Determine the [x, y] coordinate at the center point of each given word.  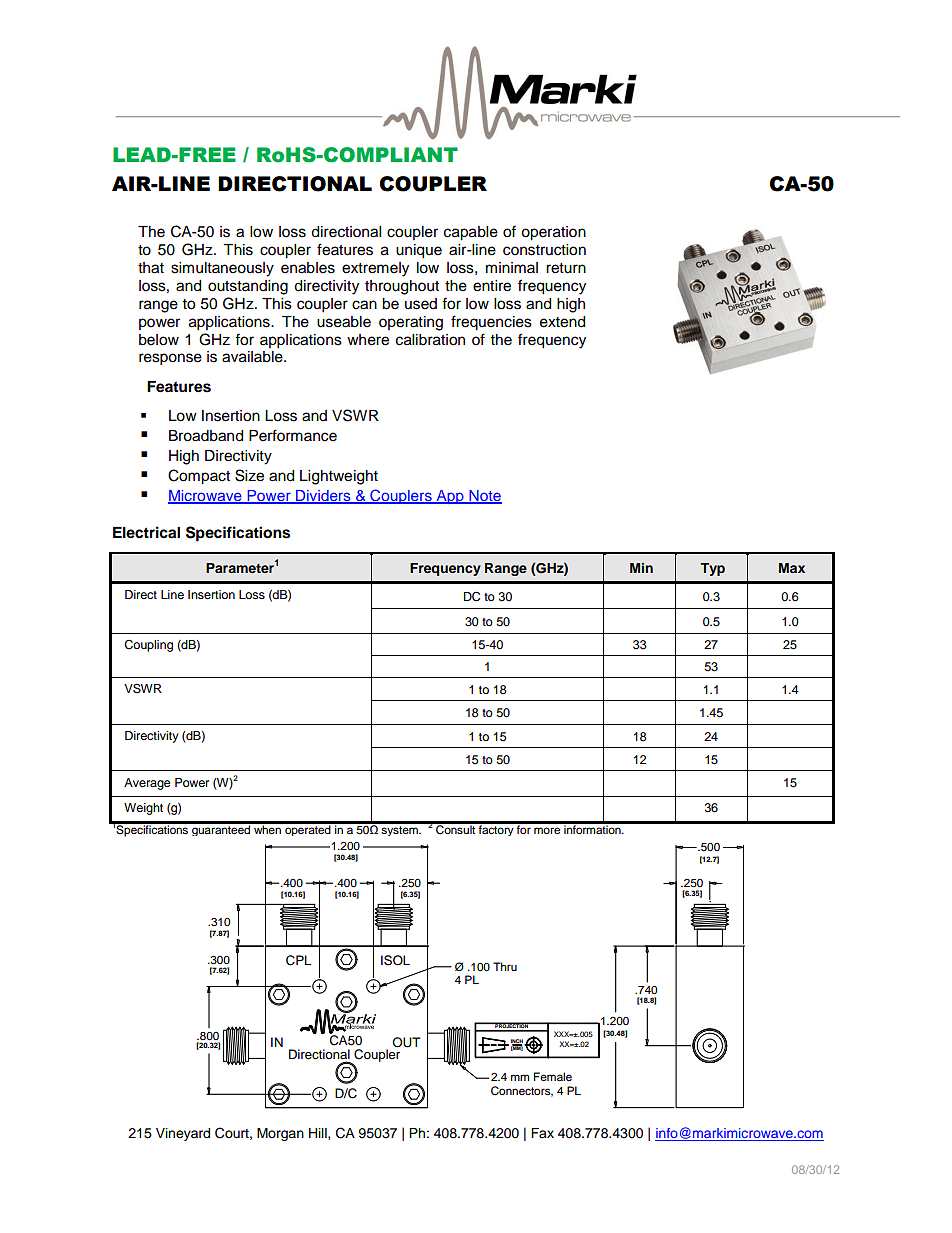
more [547, 830]
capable [471, 233]
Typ [712, 569]
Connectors [522, 1091]
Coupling [148, 646]
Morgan [280, 1134]
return [566, 268]
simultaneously [222, 269]
